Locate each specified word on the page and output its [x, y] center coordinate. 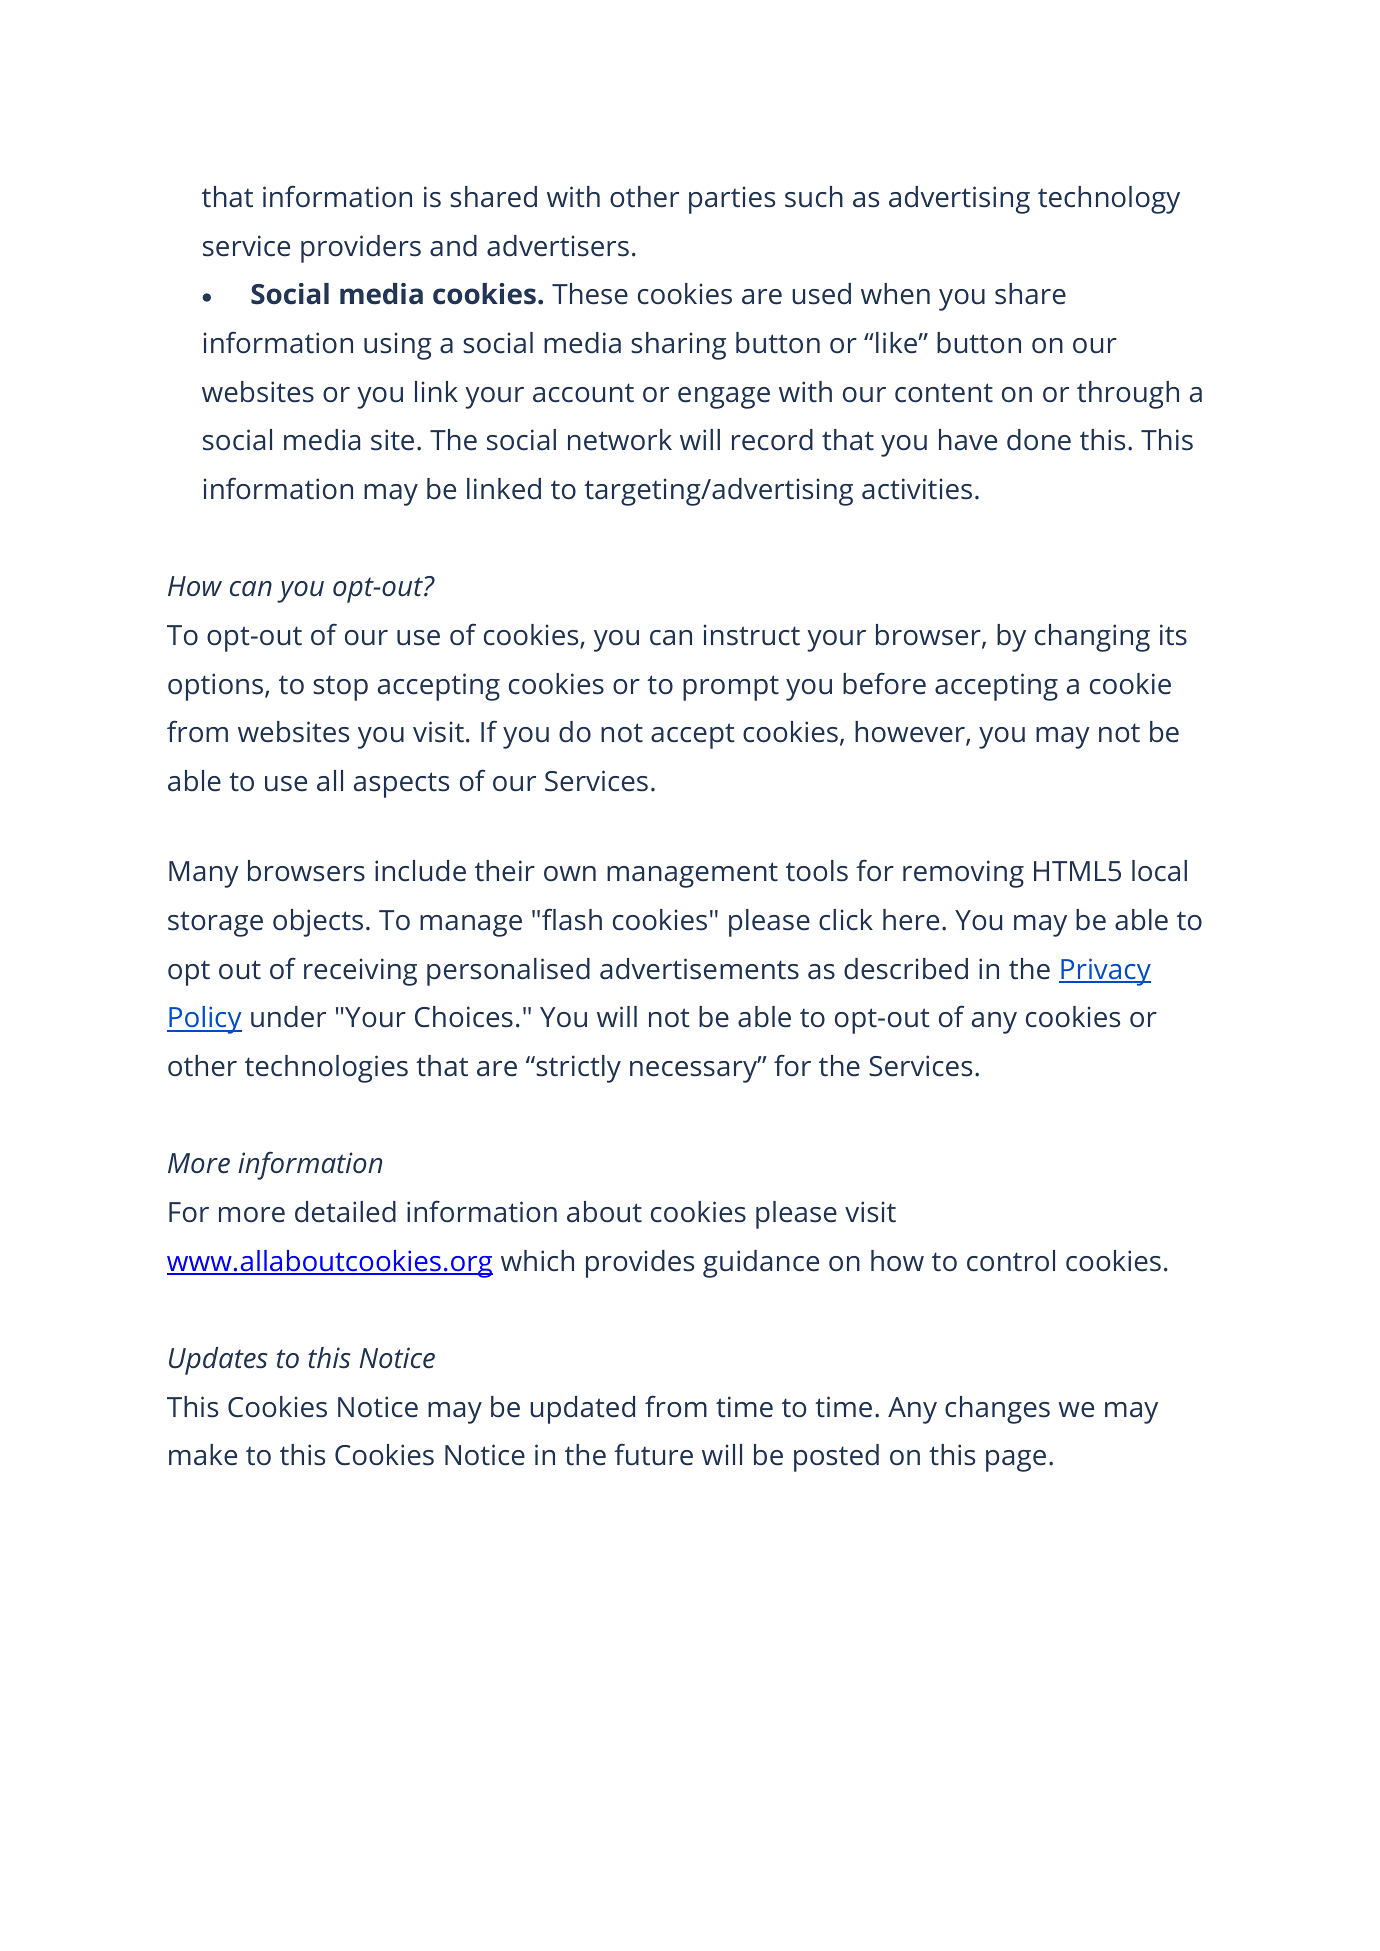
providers [361, 249]
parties [732, 200]
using [398, 346]
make [203, 1455]
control [1011, 1261]
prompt [731, 688]
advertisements [699, 969]
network [620, 440]
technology [1109, 200]
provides [640, 1264]
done [1039, 440]
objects [318, 923]
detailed [345, 1212]
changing [1092, 638]
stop [340, 688]
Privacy [1105, 972]
